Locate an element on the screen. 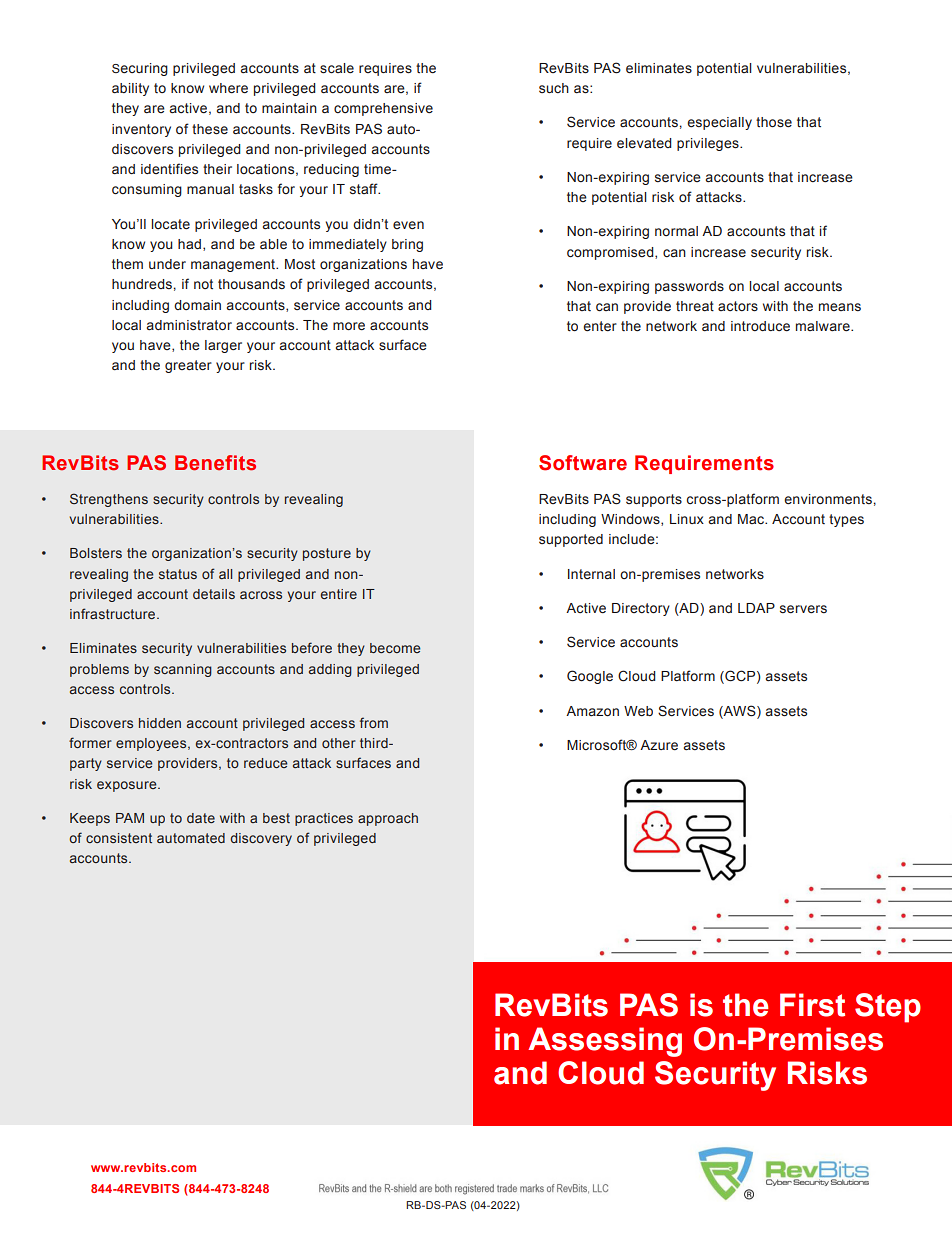 The width and height of the screenshot is (952, 1233). such is located at coordinates (554, 88).
